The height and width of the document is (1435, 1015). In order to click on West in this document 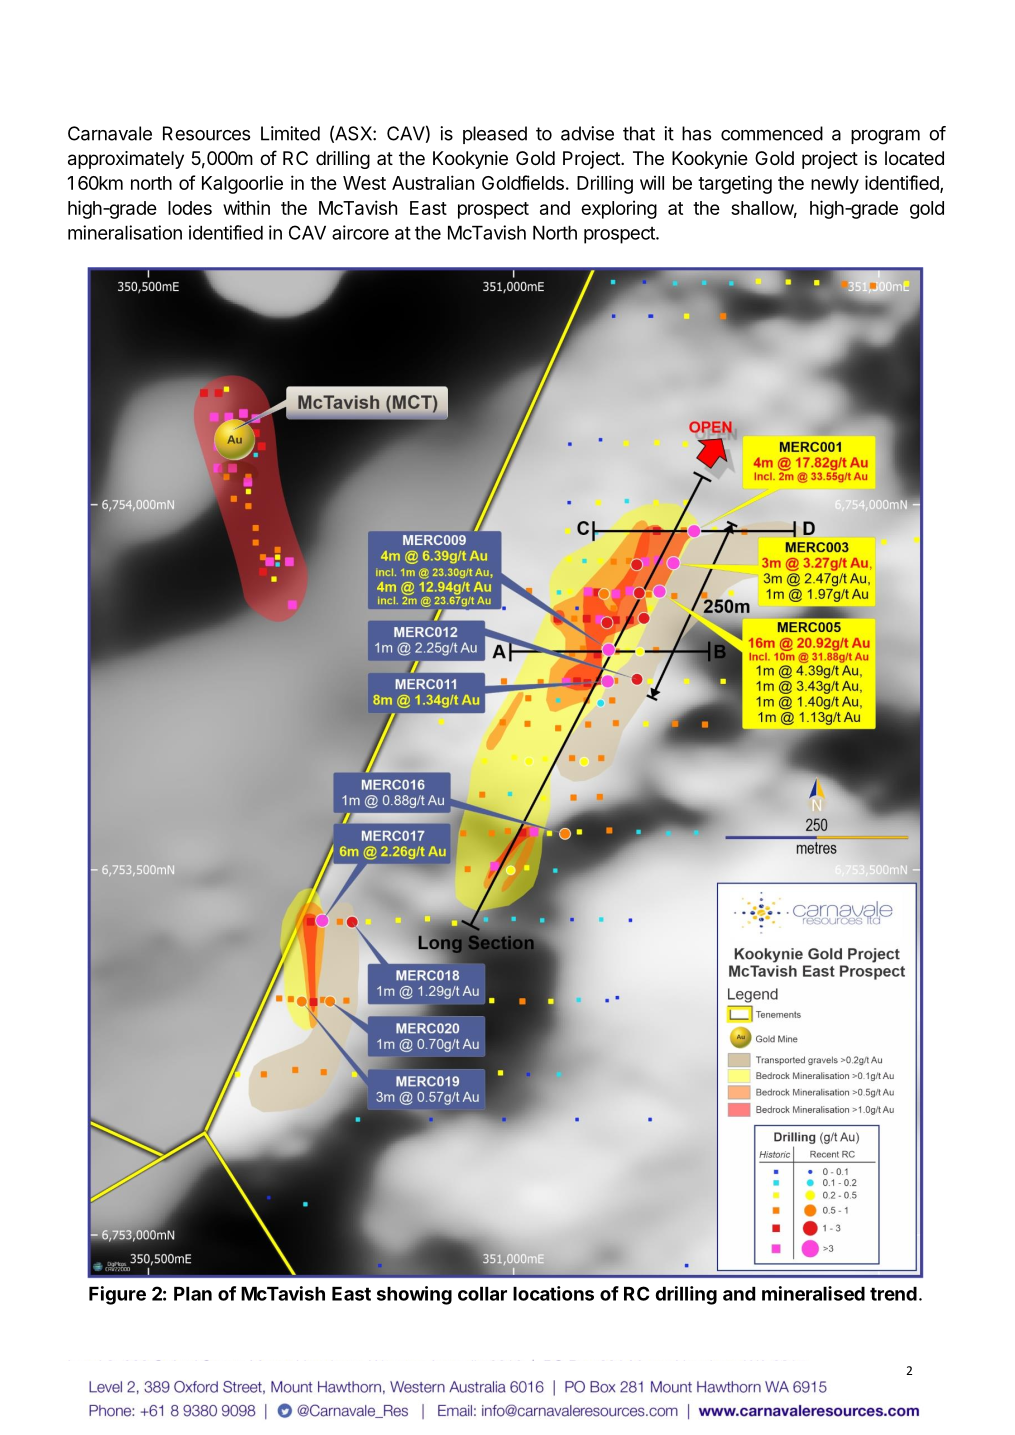, I will do `click(364, 183)`.
